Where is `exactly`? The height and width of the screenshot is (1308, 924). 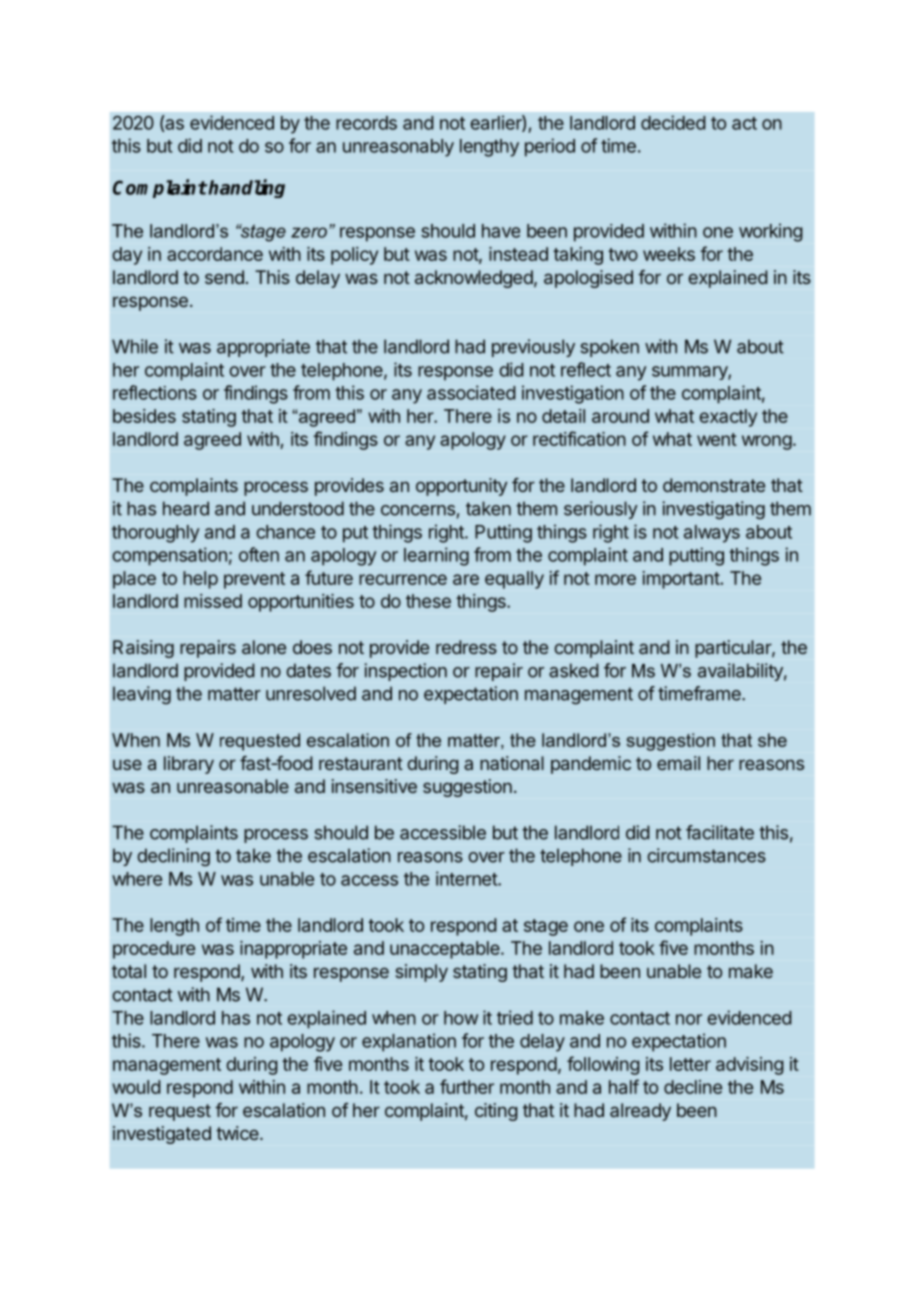
exactly is located at coordinates (728, 418).
